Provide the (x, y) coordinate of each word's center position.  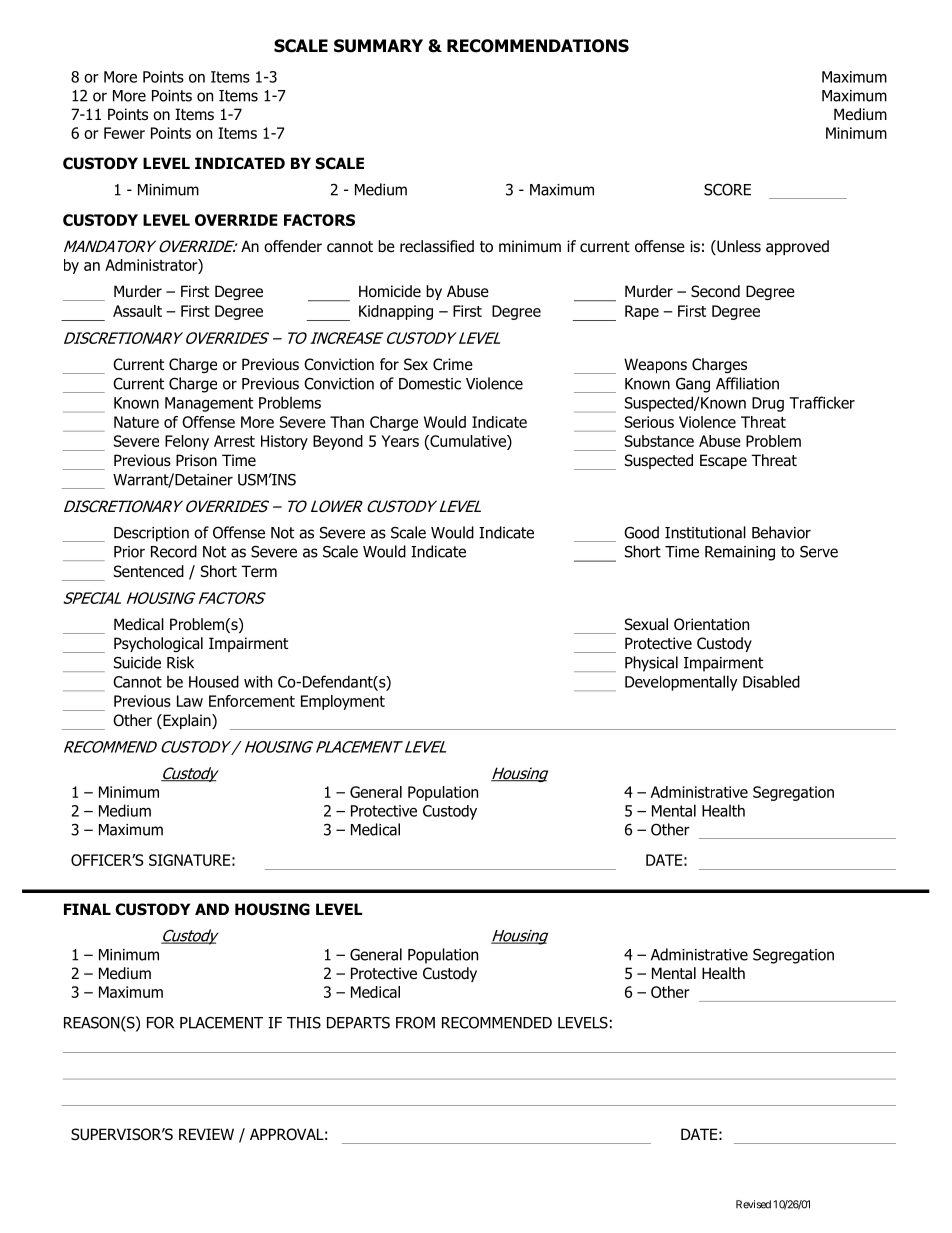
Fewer (124, 133)
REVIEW (206, 1134)
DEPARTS (358, 1023)
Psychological (158, 644)
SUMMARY (378, 46)
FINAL (87, 909)
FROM (415, 1022)
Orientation (711, 624)
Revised (753, 1204)
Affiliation (747, 383)
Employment (343, 702)
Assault (137, 311)
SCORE (727, 189)
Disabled (771, 681)
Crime (453, 364)
